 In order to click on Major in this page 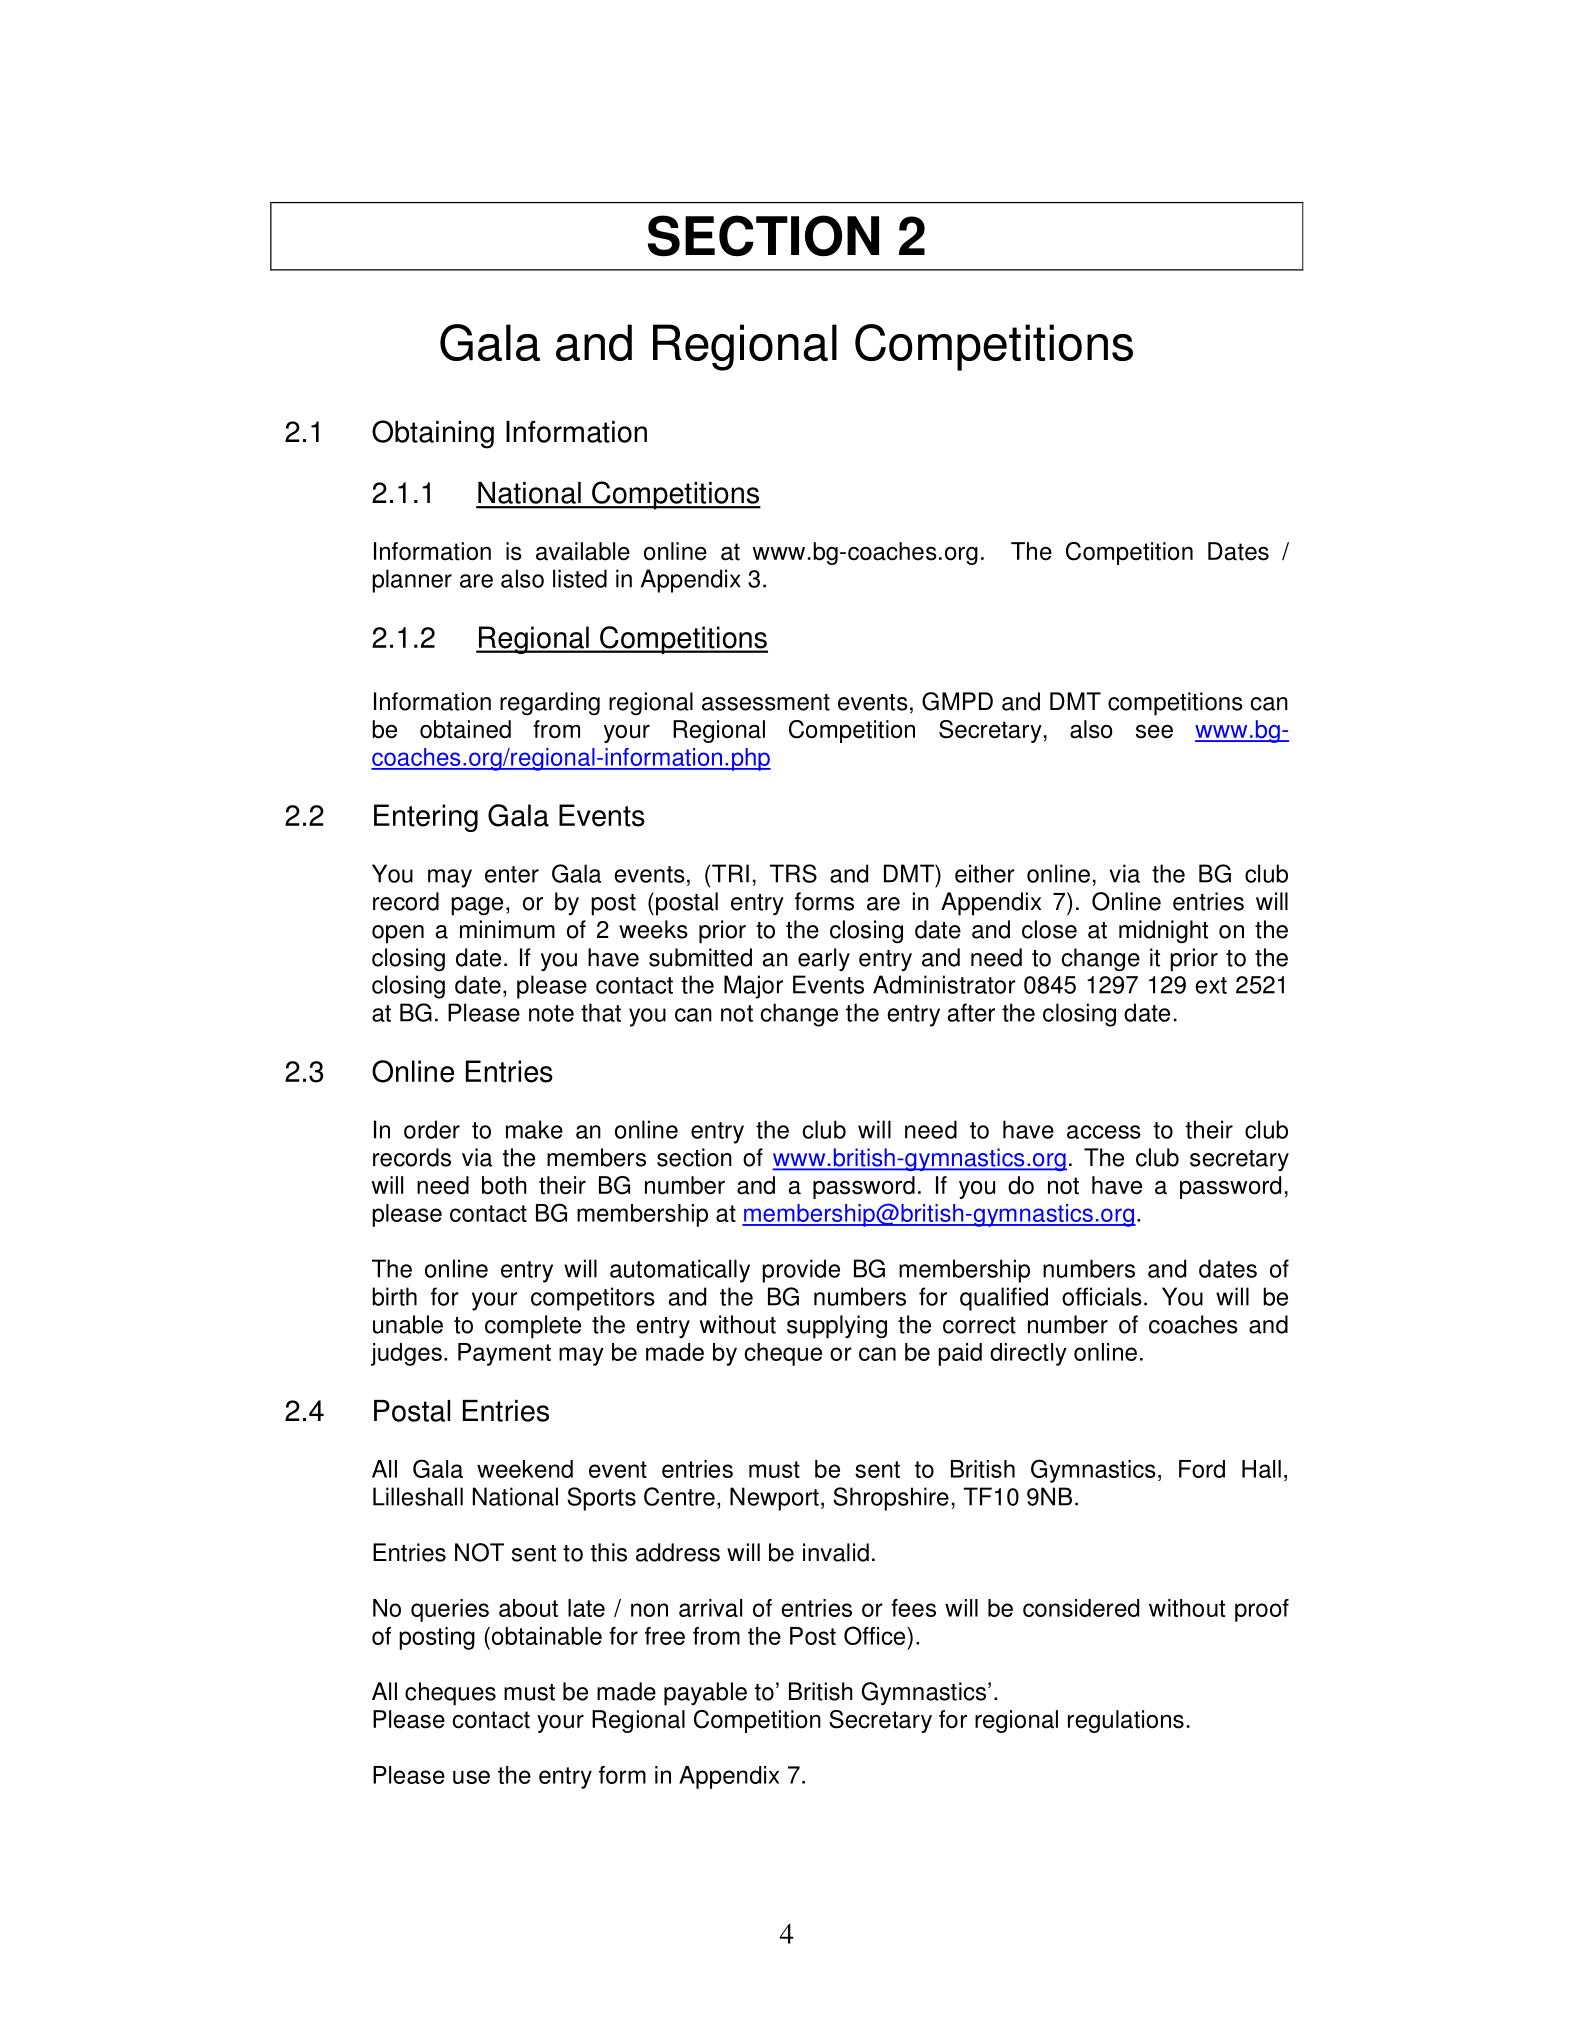, I will do `click(753, 987)`.
